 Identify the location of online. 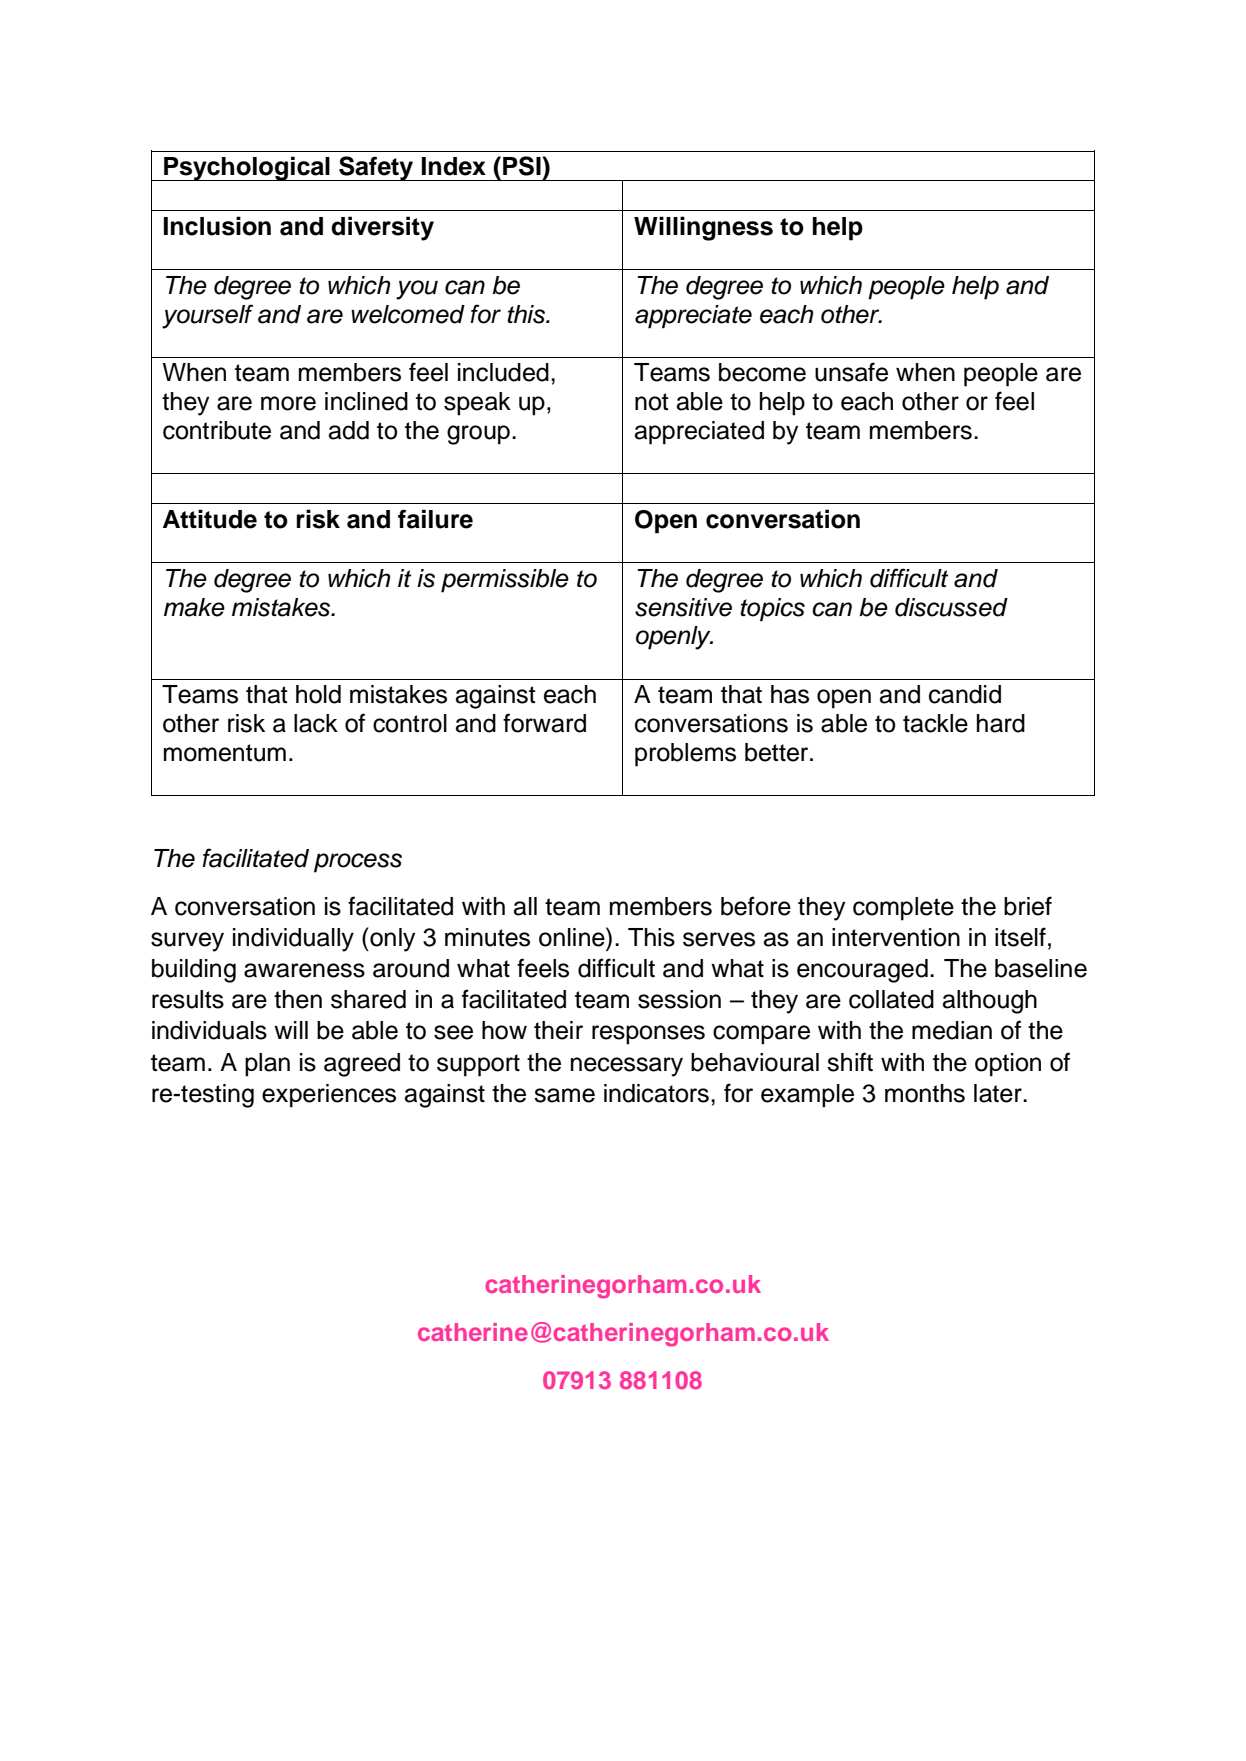
(573, 937).
